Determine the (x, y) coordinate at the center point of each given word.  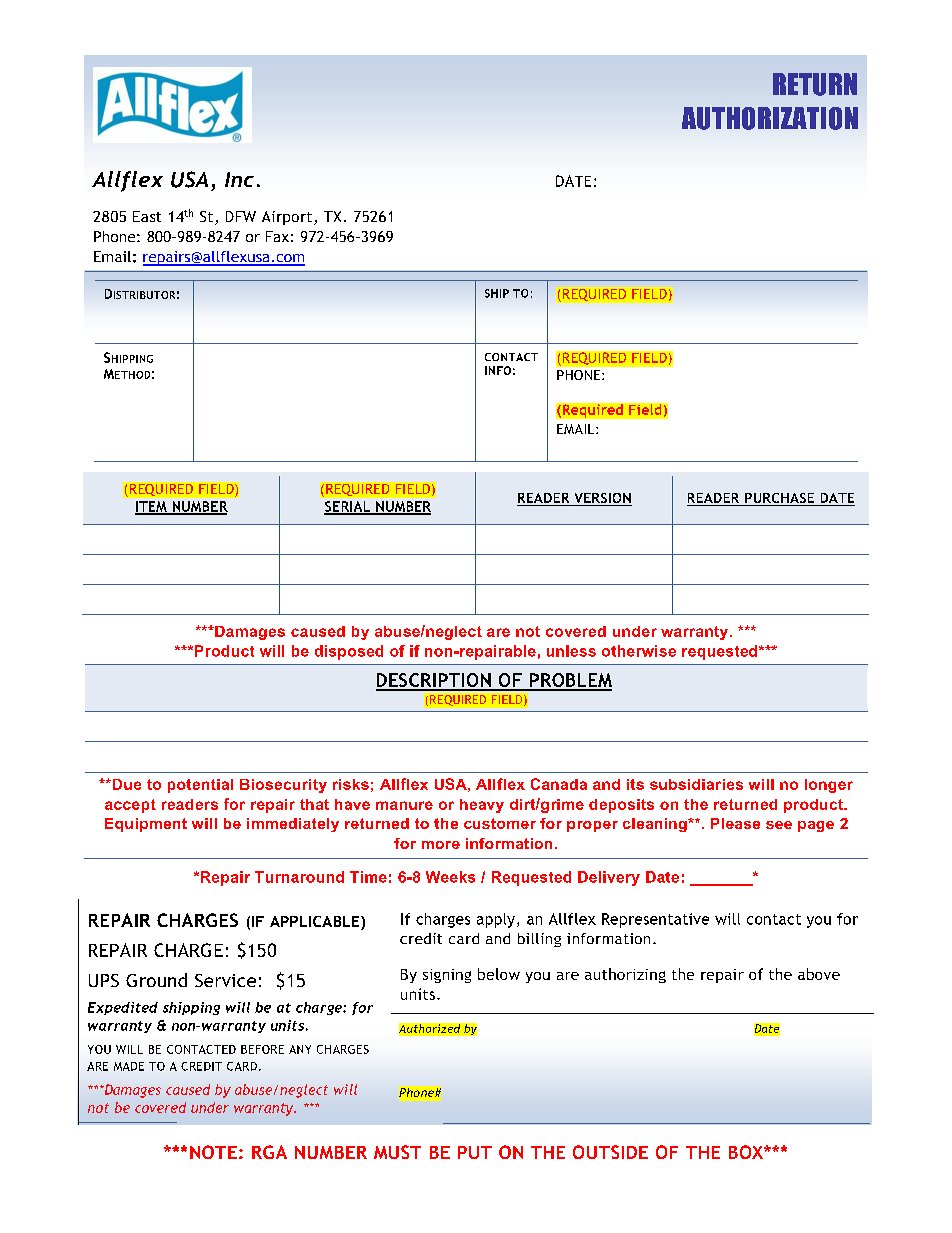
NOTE (213, 1152)
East (147, 216)
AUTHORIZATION (770, 118)
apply (496, 920)
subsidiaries (696, 784)
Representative (655, 920)
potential (200, 786)
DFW (241, 216)
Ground (156, 980)
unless (571, 651)
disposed (349, 652)
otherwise (639, 651)
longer (829, 786)
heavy (482, 806)
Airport (288, 218)
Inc (239, 179)
